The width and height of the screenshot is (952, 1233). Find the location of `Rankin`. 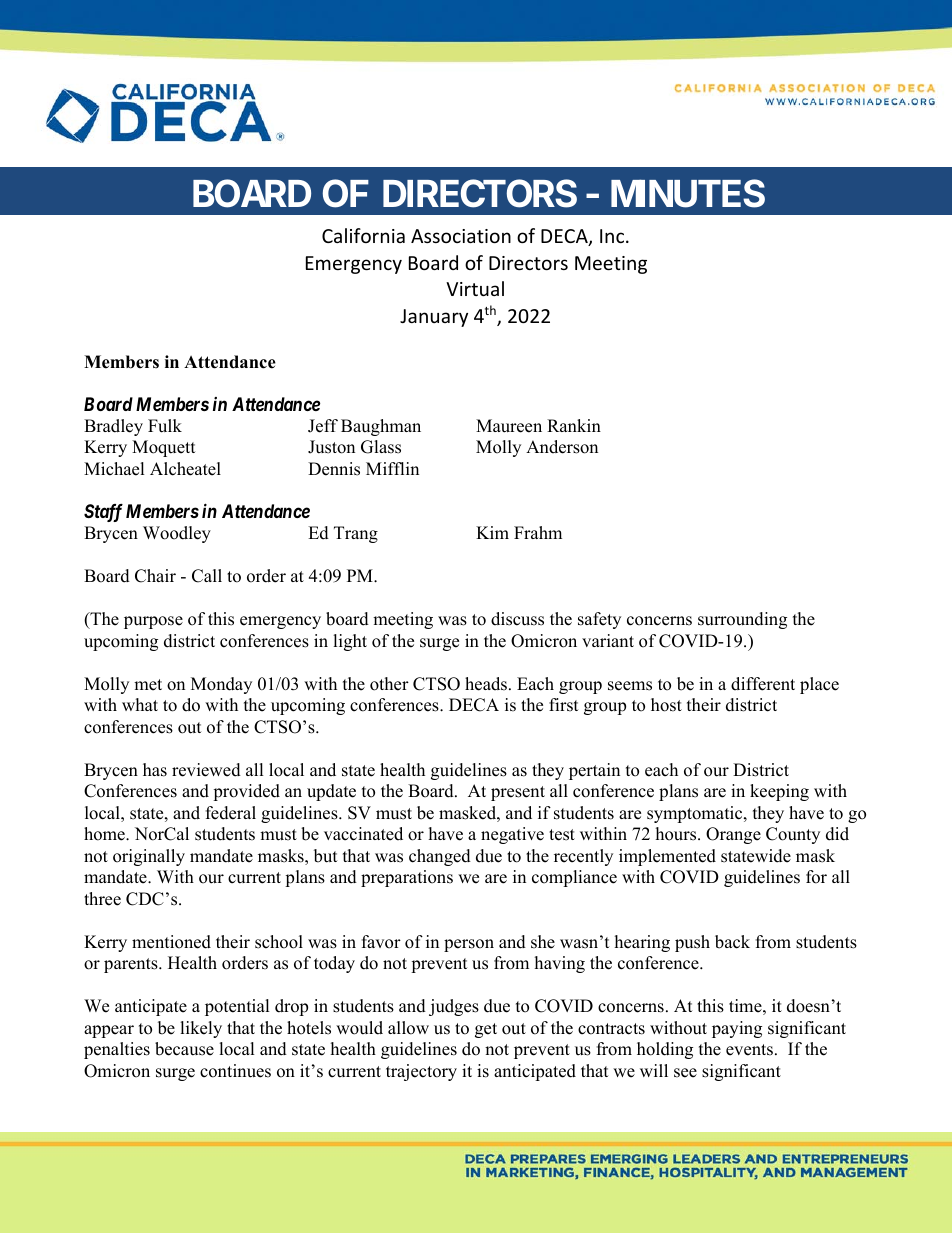

Rankin is located at coordinates (574, 425).
